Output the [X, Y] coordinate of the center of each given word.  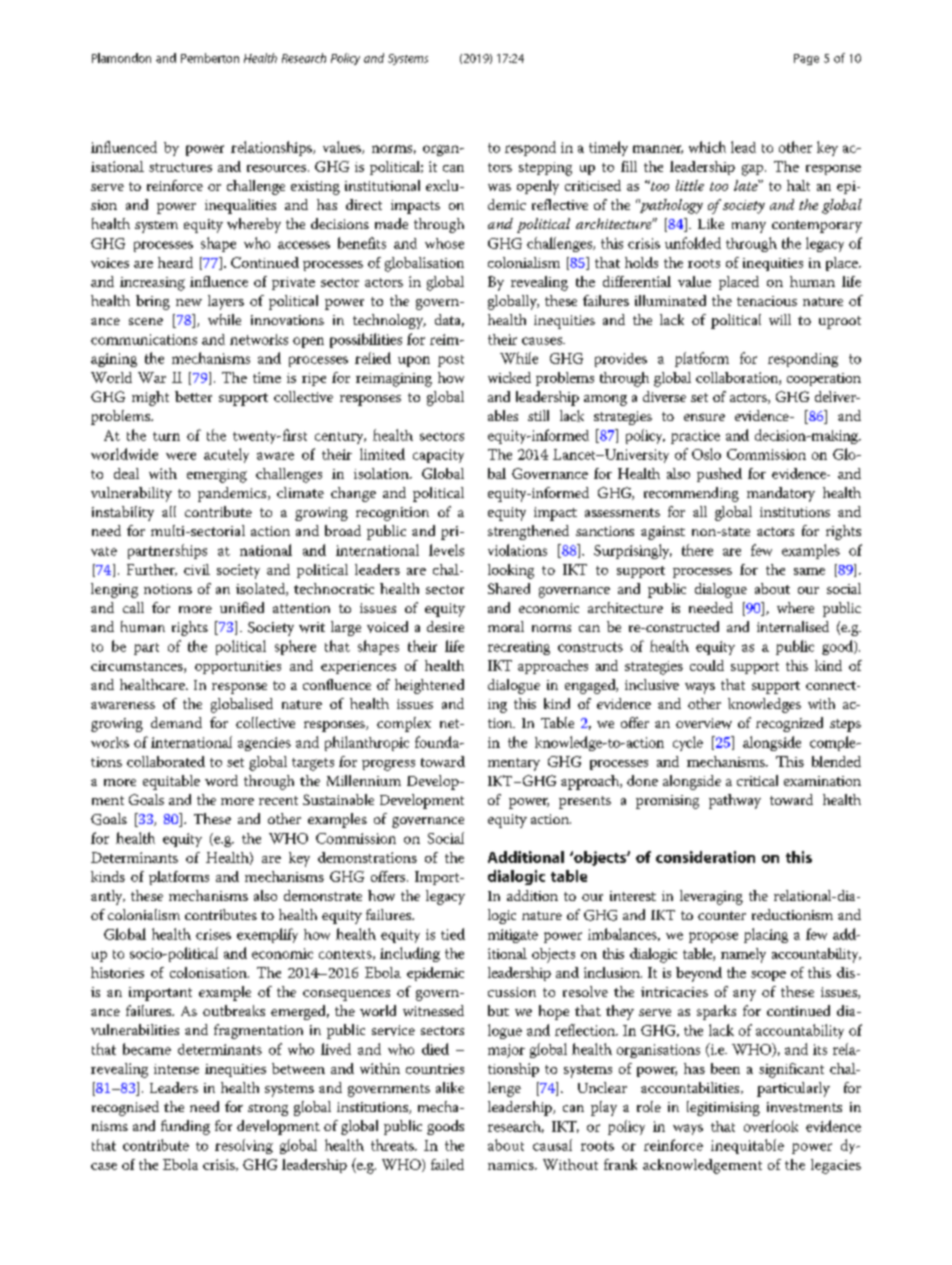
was [499, 187]
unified [242, 607]
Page [806, 59]
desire [445, 626]
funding [185, 1127]
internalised [793, 626]
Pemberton [210, 58]
